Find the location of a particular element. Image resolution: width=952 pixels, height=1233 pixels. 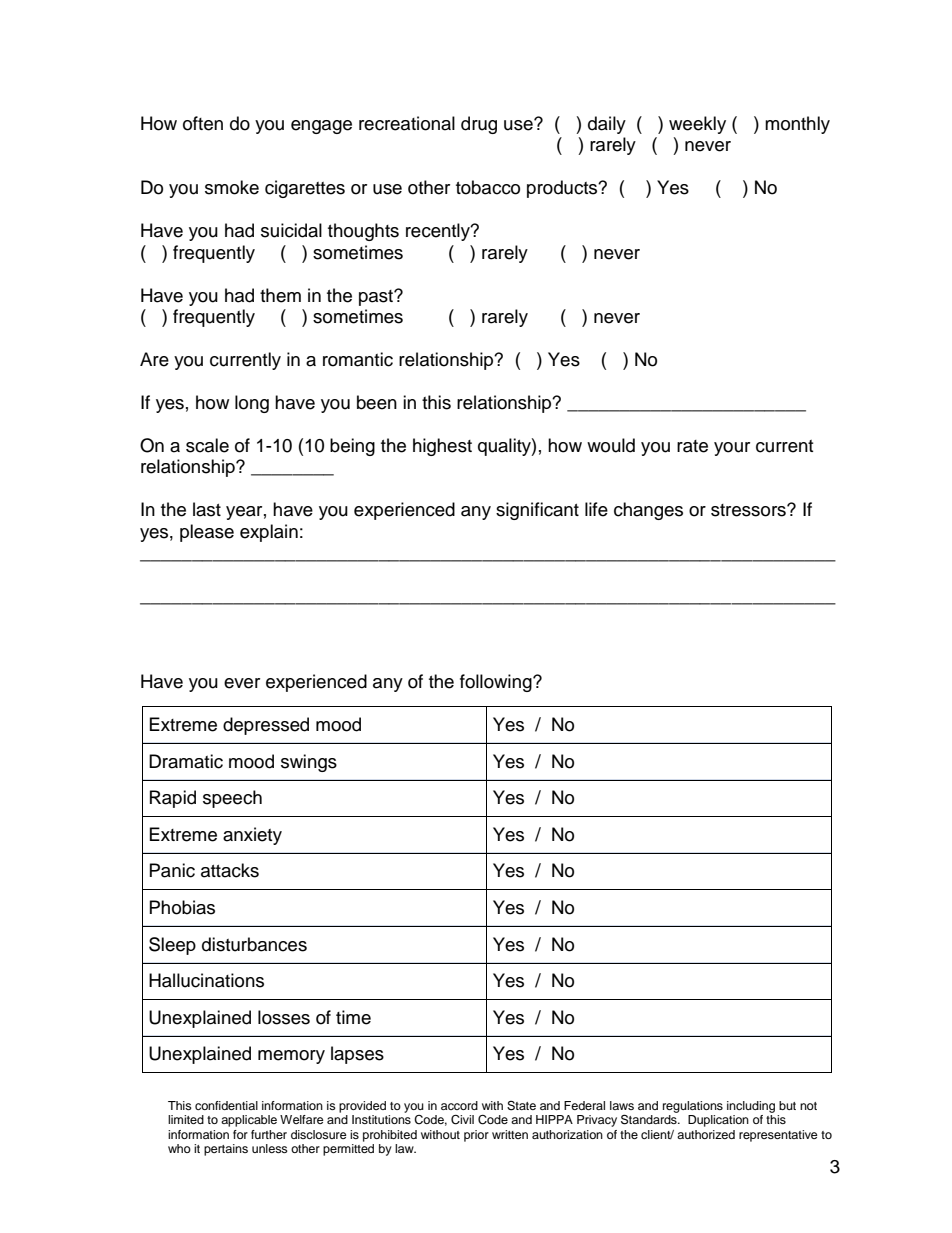

drug is located at coordinates (479, 125).
